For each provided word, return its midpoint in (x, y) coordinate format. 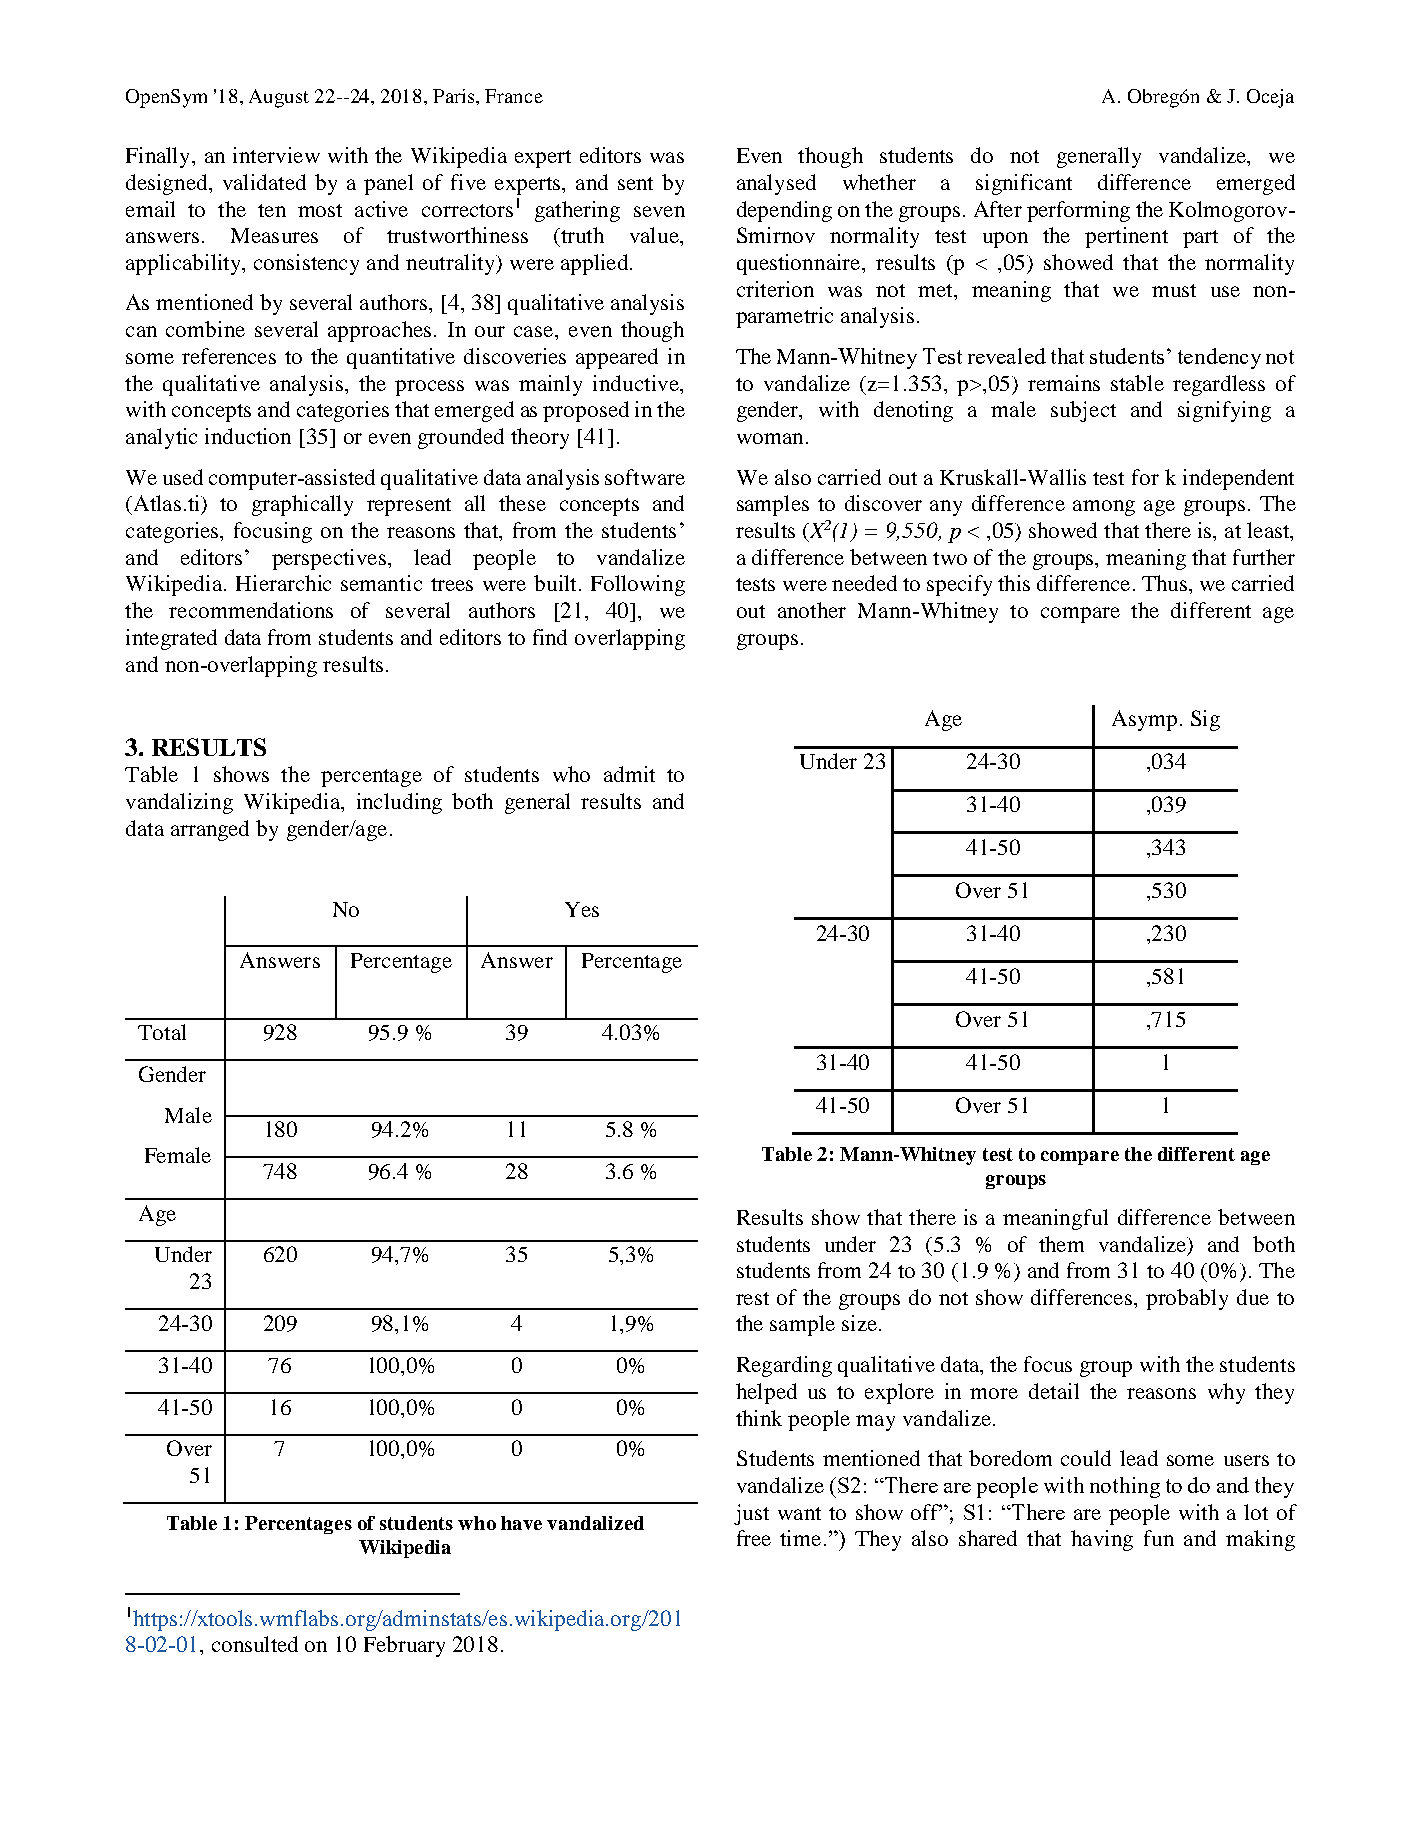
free (754, 1538)
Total (162, 1032)
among (1104, 508)
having (1102, 1540)
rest (752, 1298)
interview (276, 155)
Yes (582, 909)
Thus (1164, 583)
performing (1078, 211)
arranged (210, 830)
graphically (302, 505)
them (1061, 1244)
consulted (255, 1644)
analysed (776, 184)
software (645, 477)
